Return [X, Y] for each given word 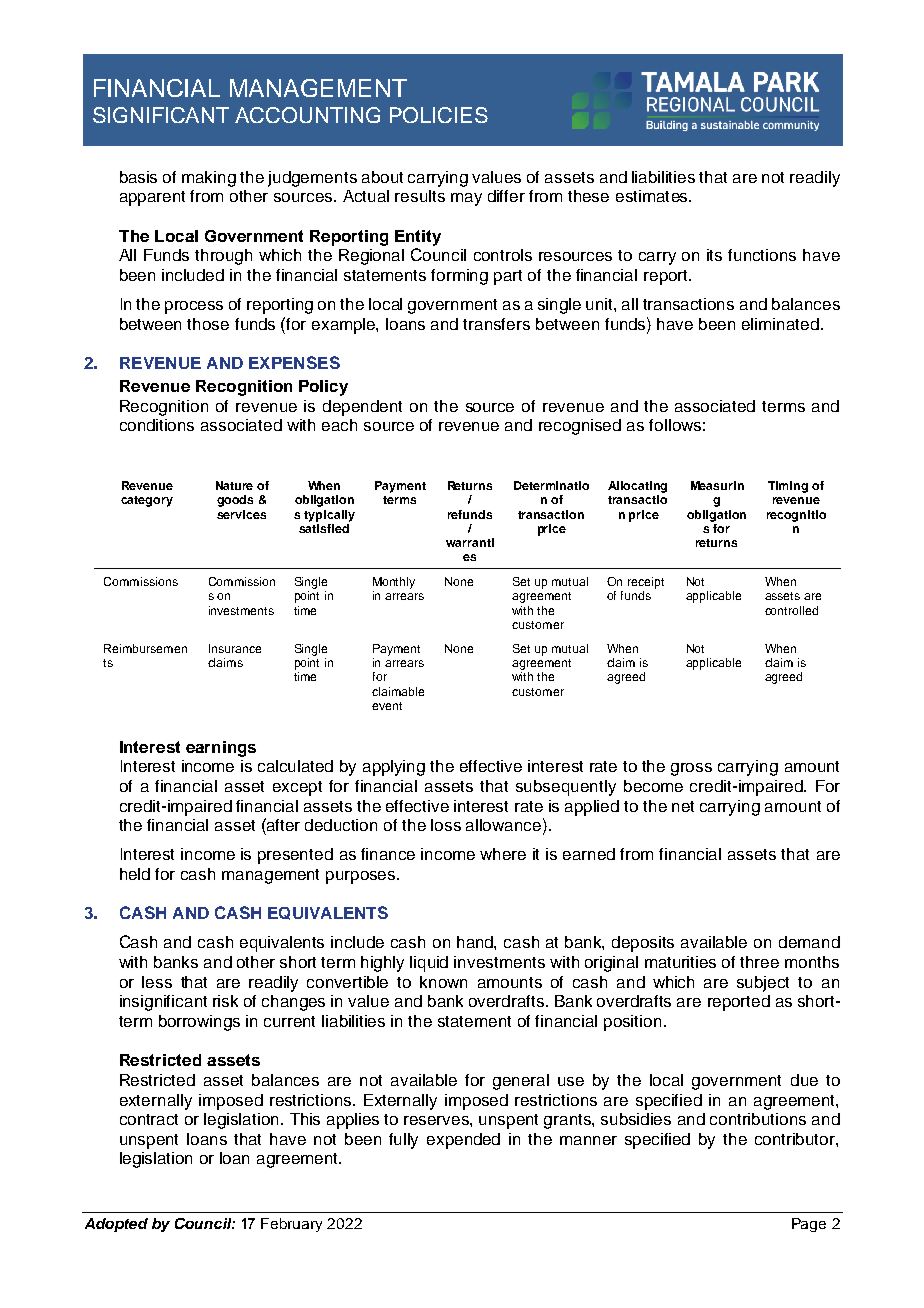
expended [463, 1141]
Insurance [235, 648]
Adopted [116, 1225]
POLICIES [439, 115]
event [387, 706]
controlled [791, 610]
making [209, 179]
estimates [653, 196]
